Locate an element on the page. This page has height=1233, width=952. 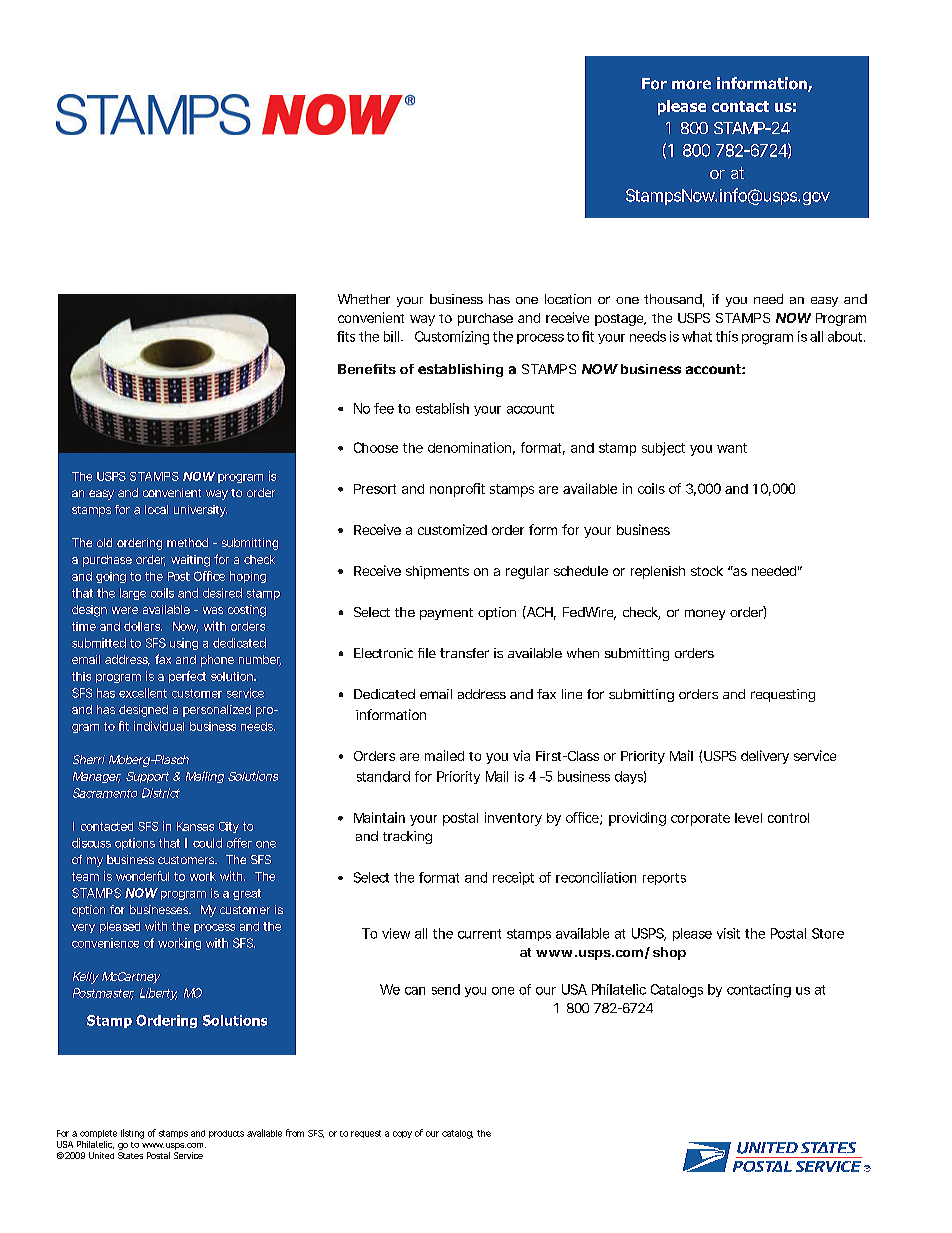
visit is located at coordinates (728, 933).
